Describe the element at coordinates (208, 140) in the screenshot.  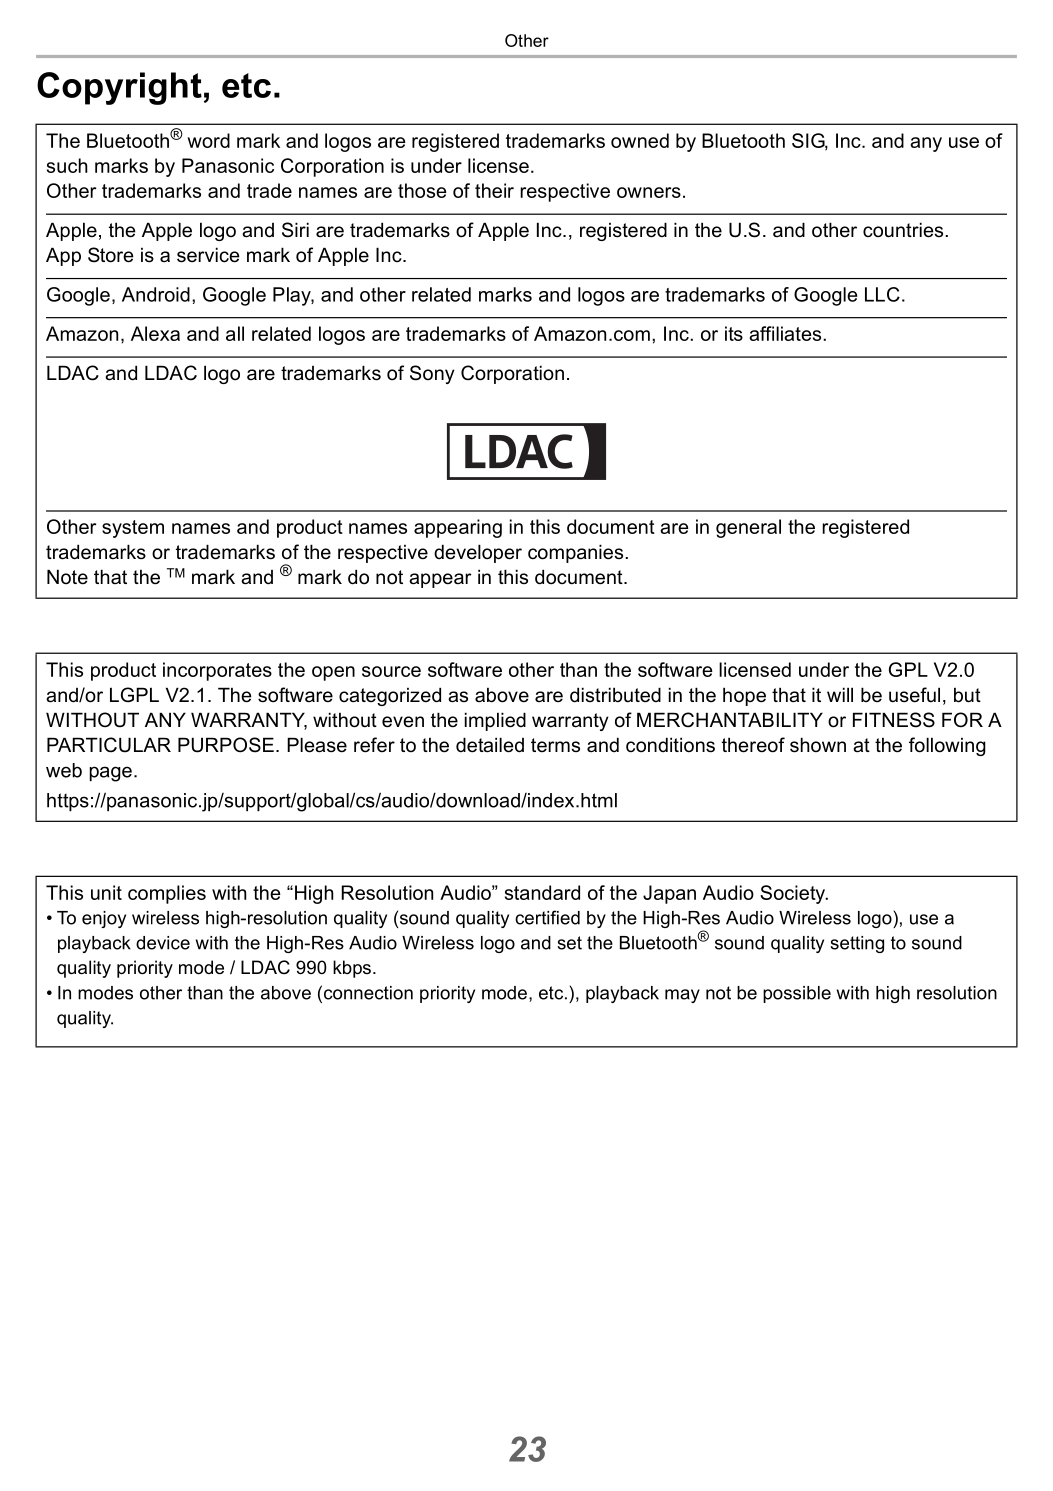
I see `word` at that location.
